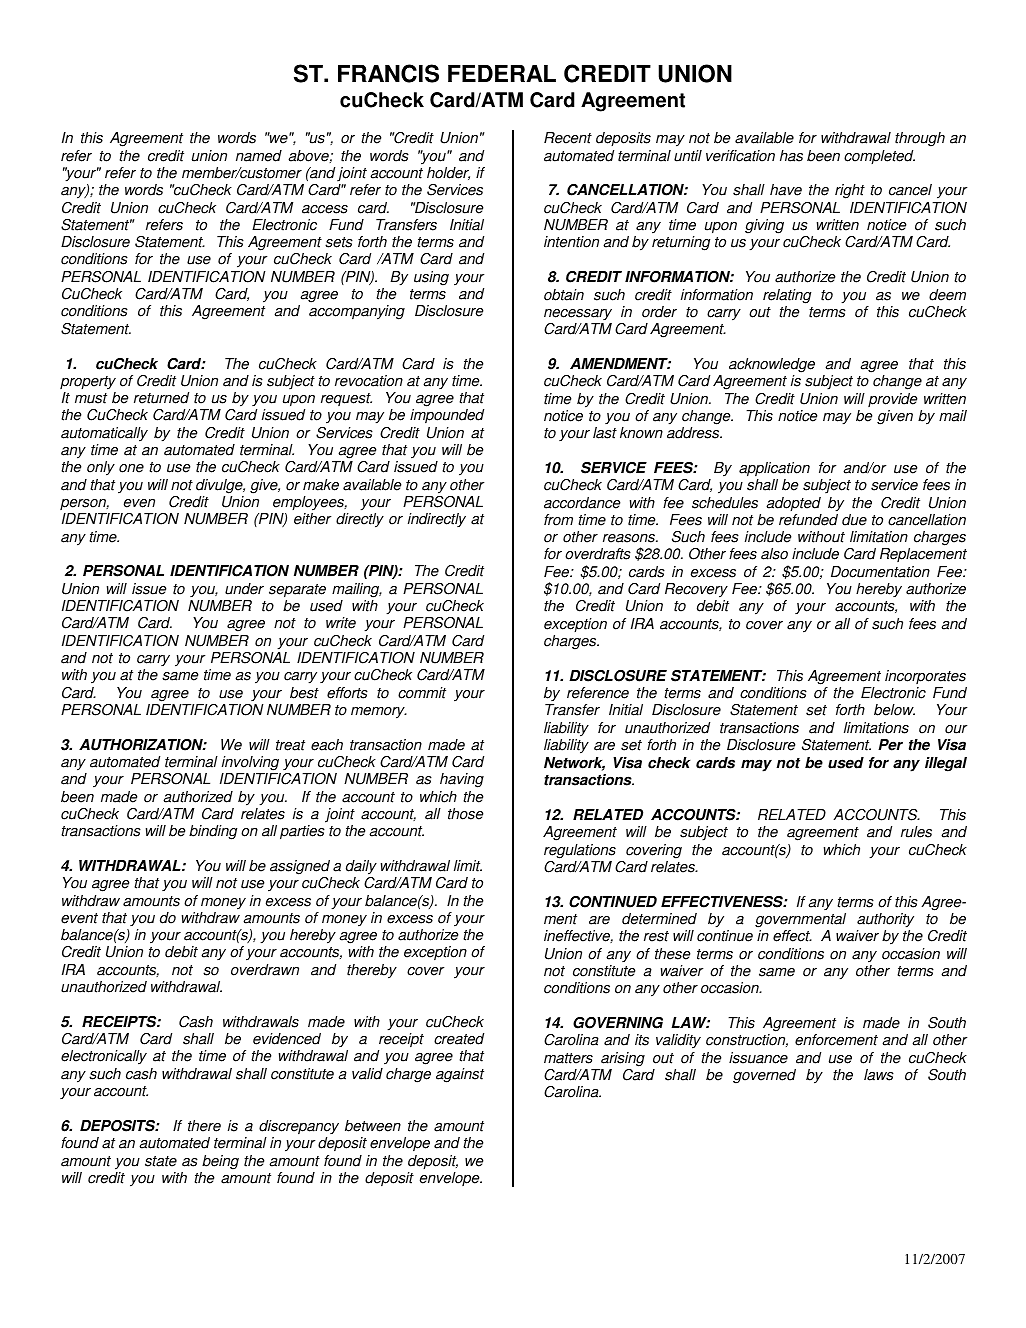 This page has height=1328, width=1026. I want to click on overdrafts, so click(598, 554).
